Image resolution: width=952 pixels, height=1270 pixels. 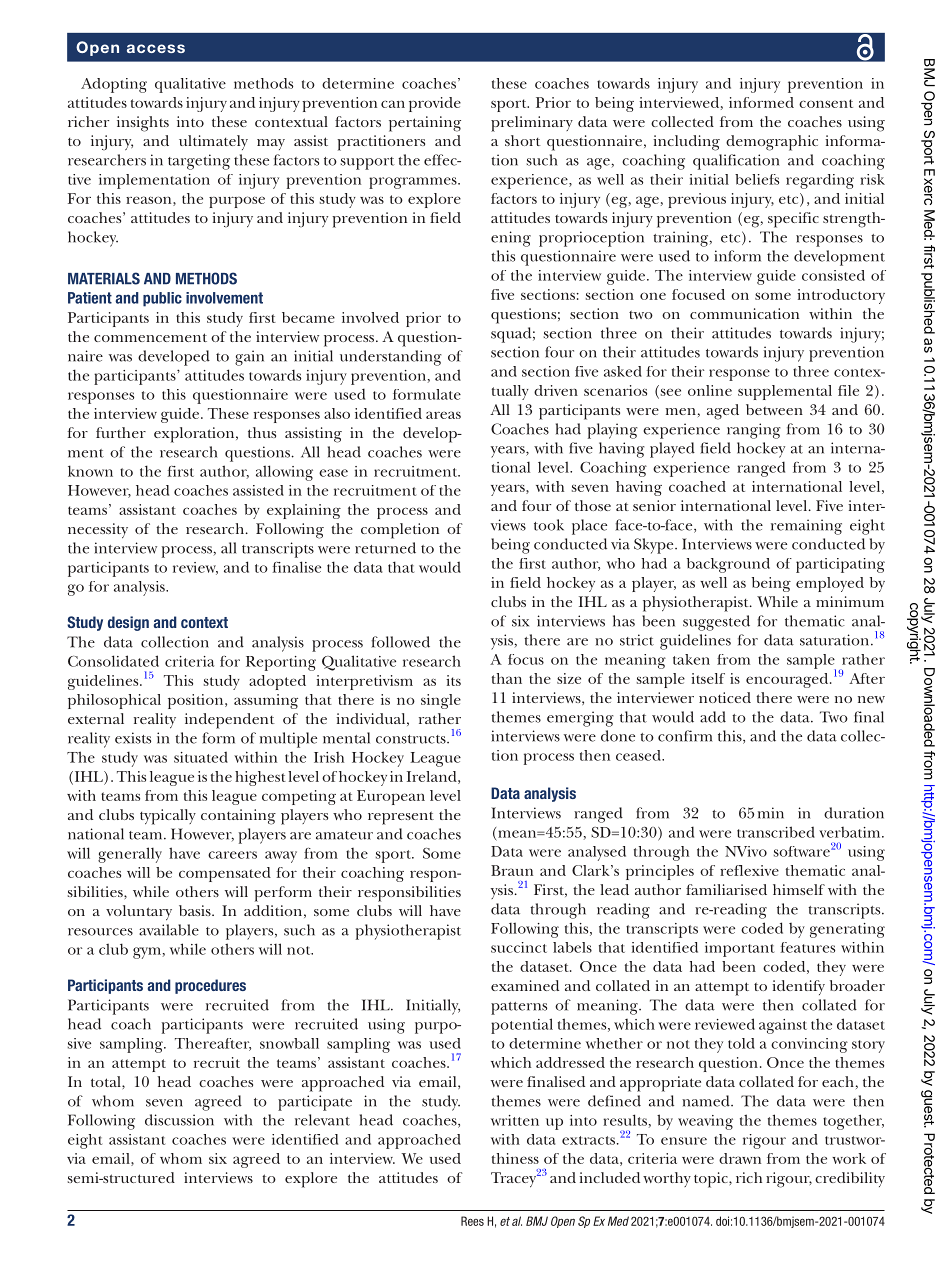 What do you see at coordinates (507, 678) in the screenshot?
I see `than` at bounding box center [507, 678].
